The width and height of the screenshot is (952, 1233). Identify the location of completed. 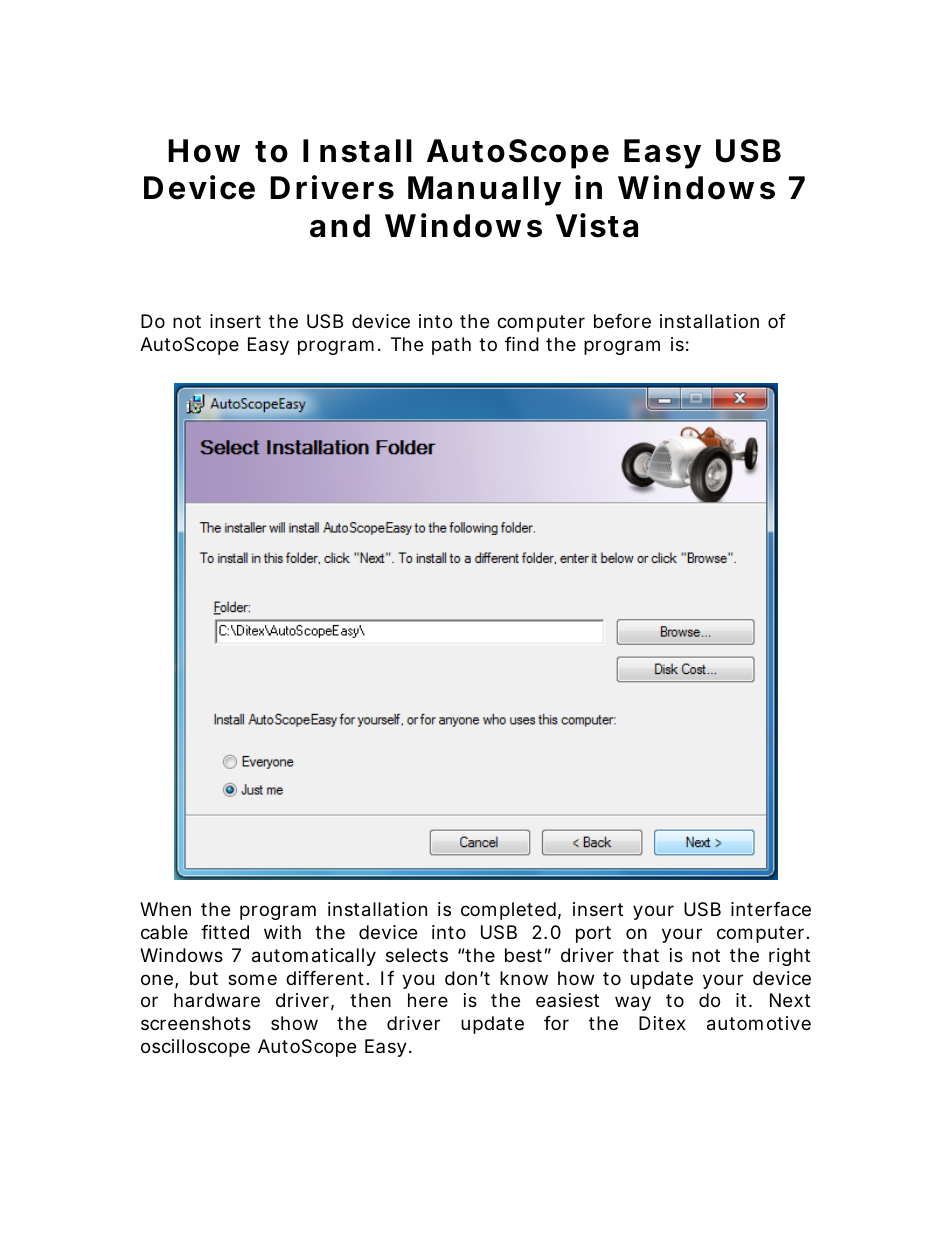
(508, 911).
